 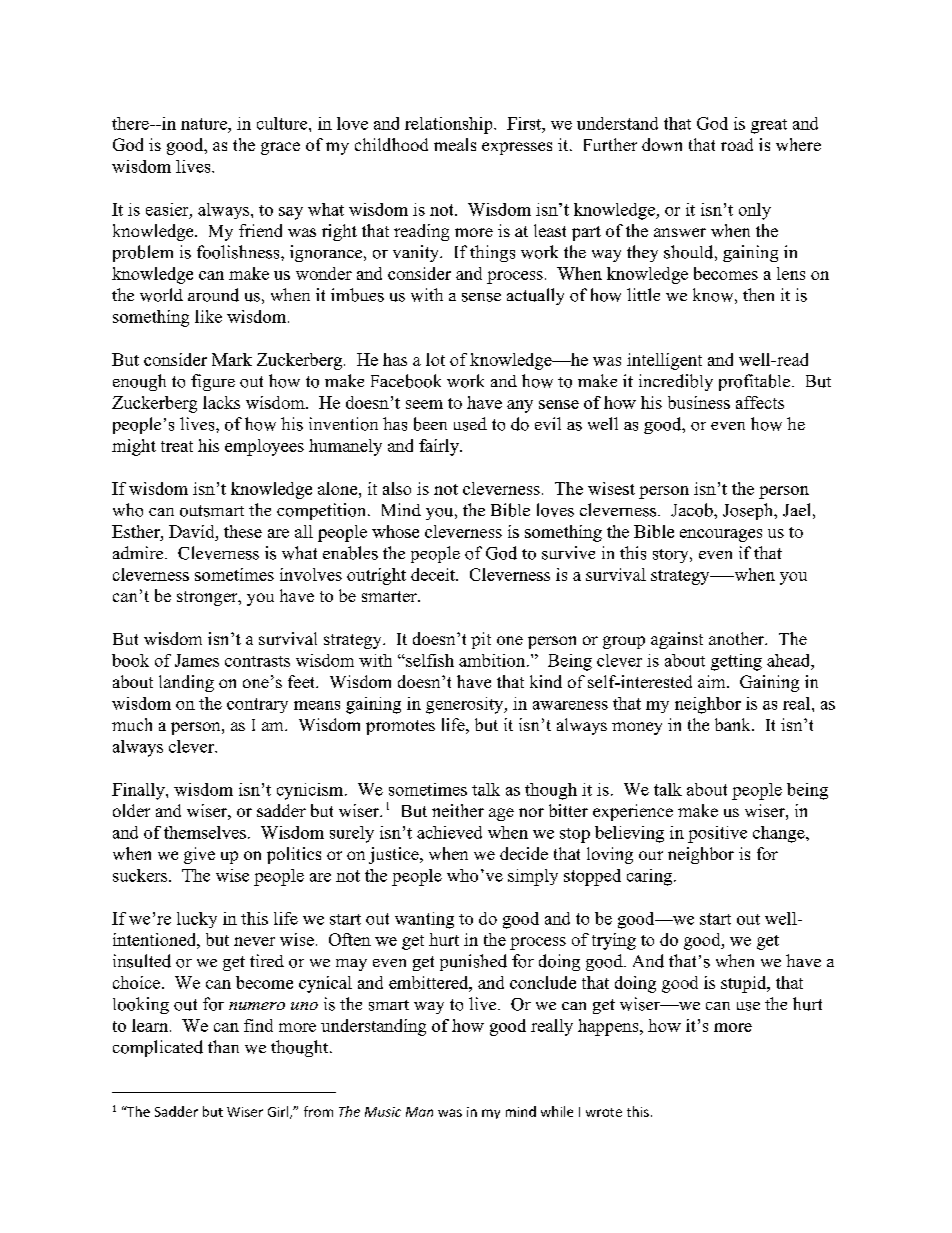 What do you see at coordinates (455, 144) in the document?
I see `meals` at bounding box center [455, 144].
